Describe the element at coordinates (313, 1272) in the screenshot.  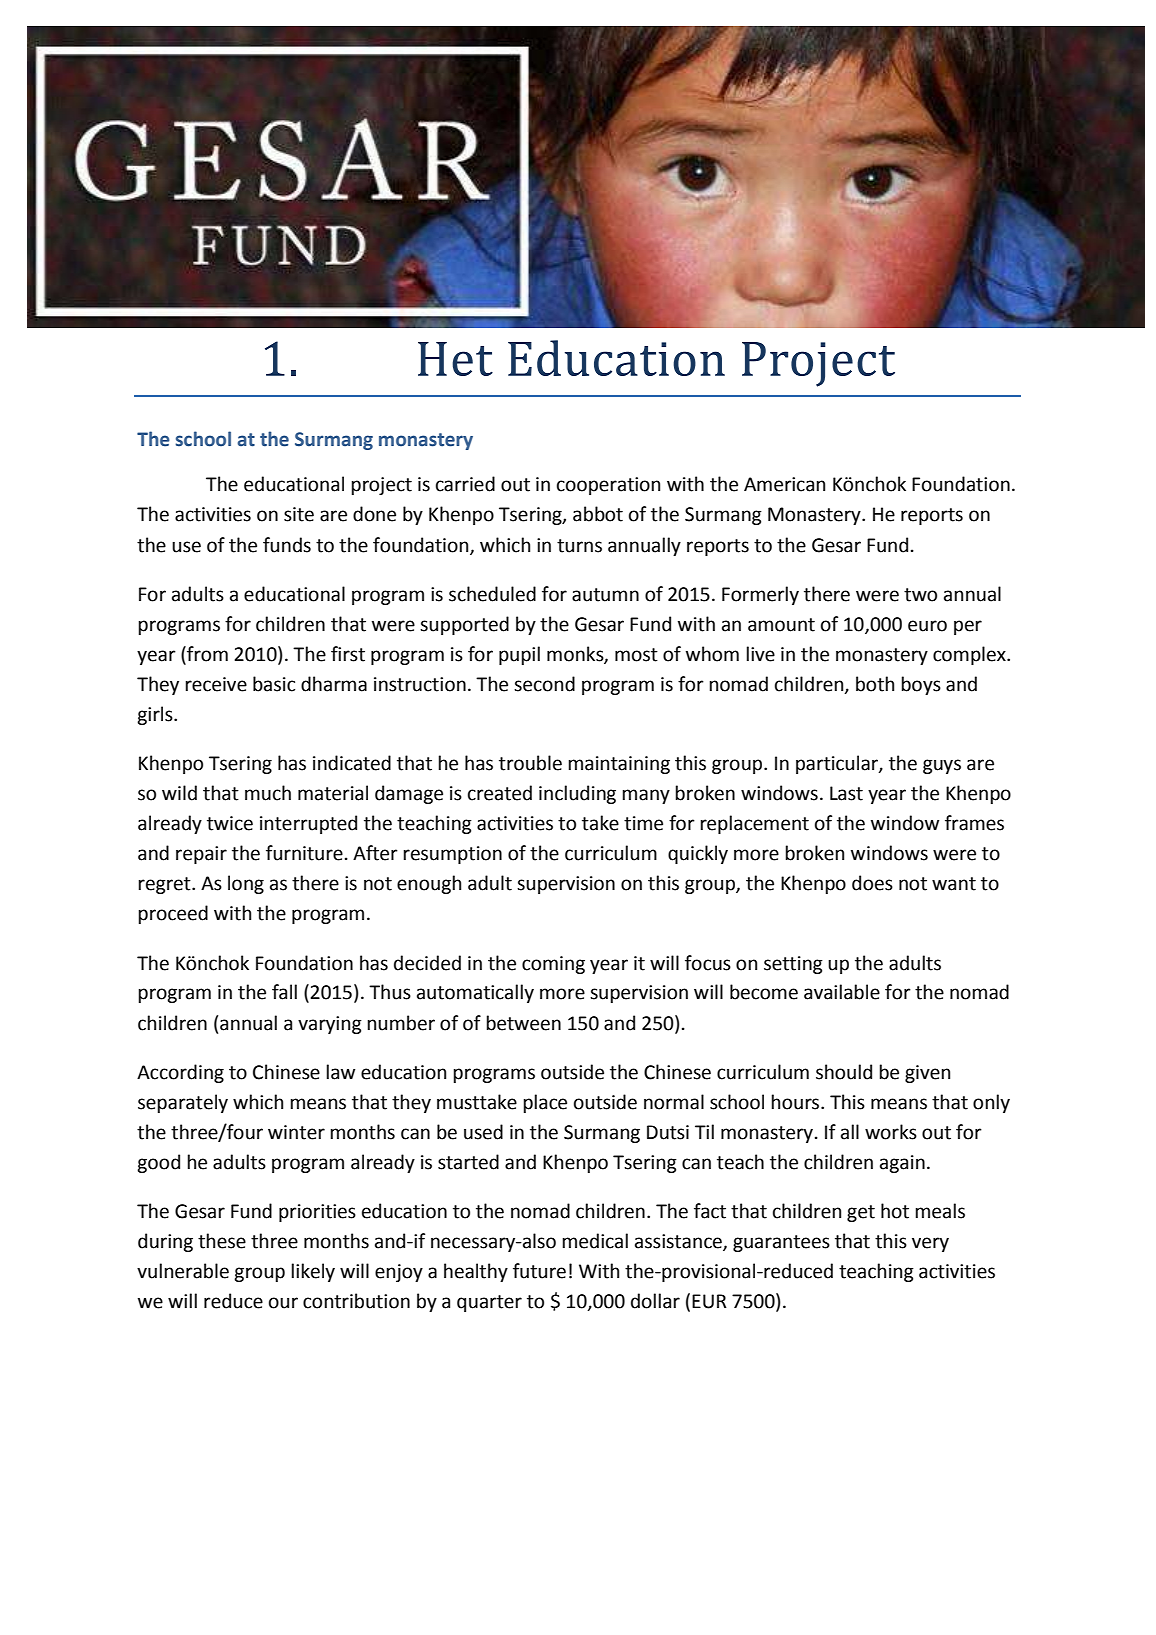
I see `likely` at that location.
